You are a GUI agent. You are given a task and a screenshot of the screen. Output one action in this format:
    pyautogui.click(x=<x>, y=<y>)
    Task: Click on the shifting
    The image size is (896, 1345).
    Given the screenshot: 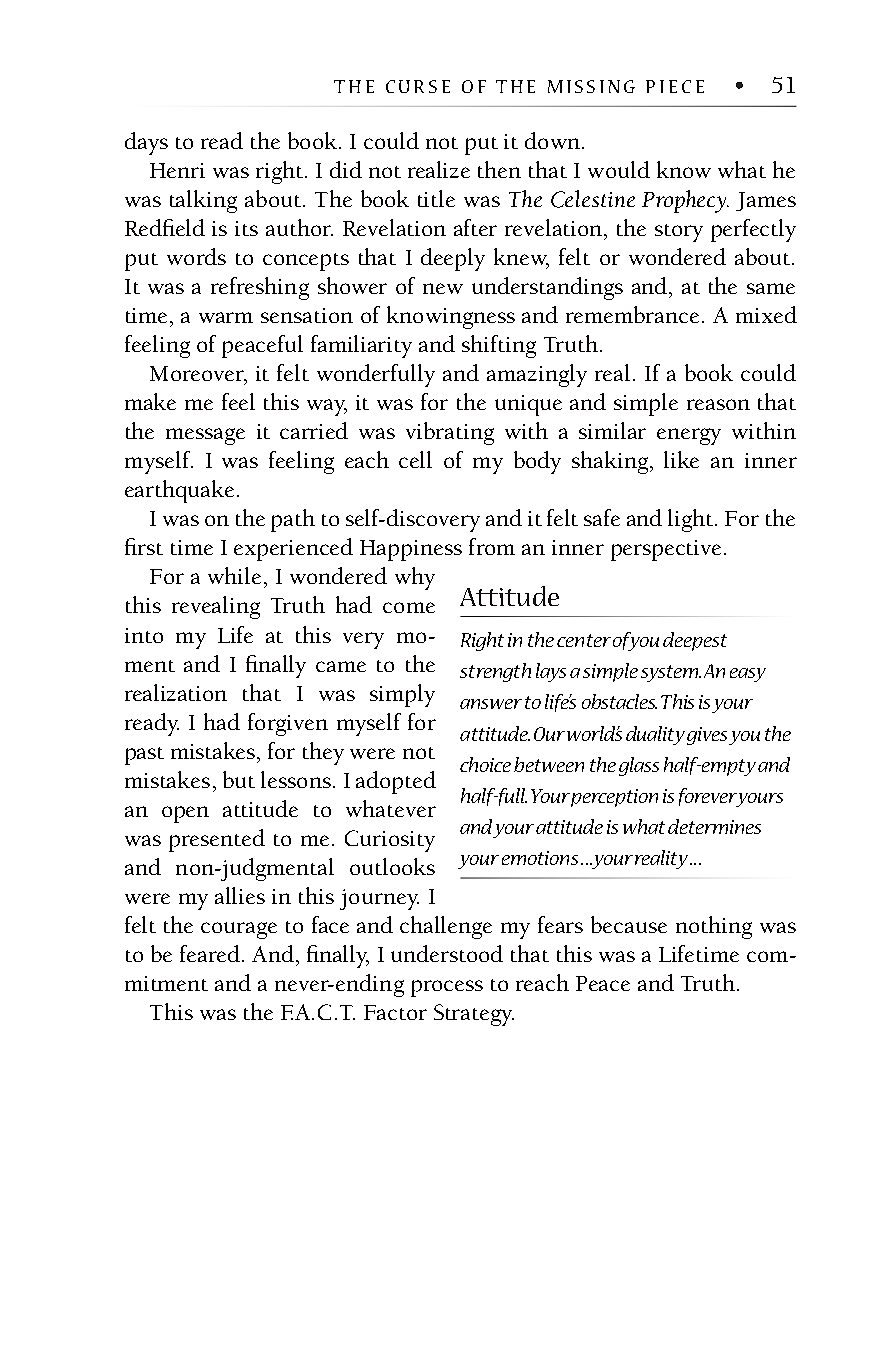 What is the action you would take?
    pyautogui.click(x=499, y=346)
